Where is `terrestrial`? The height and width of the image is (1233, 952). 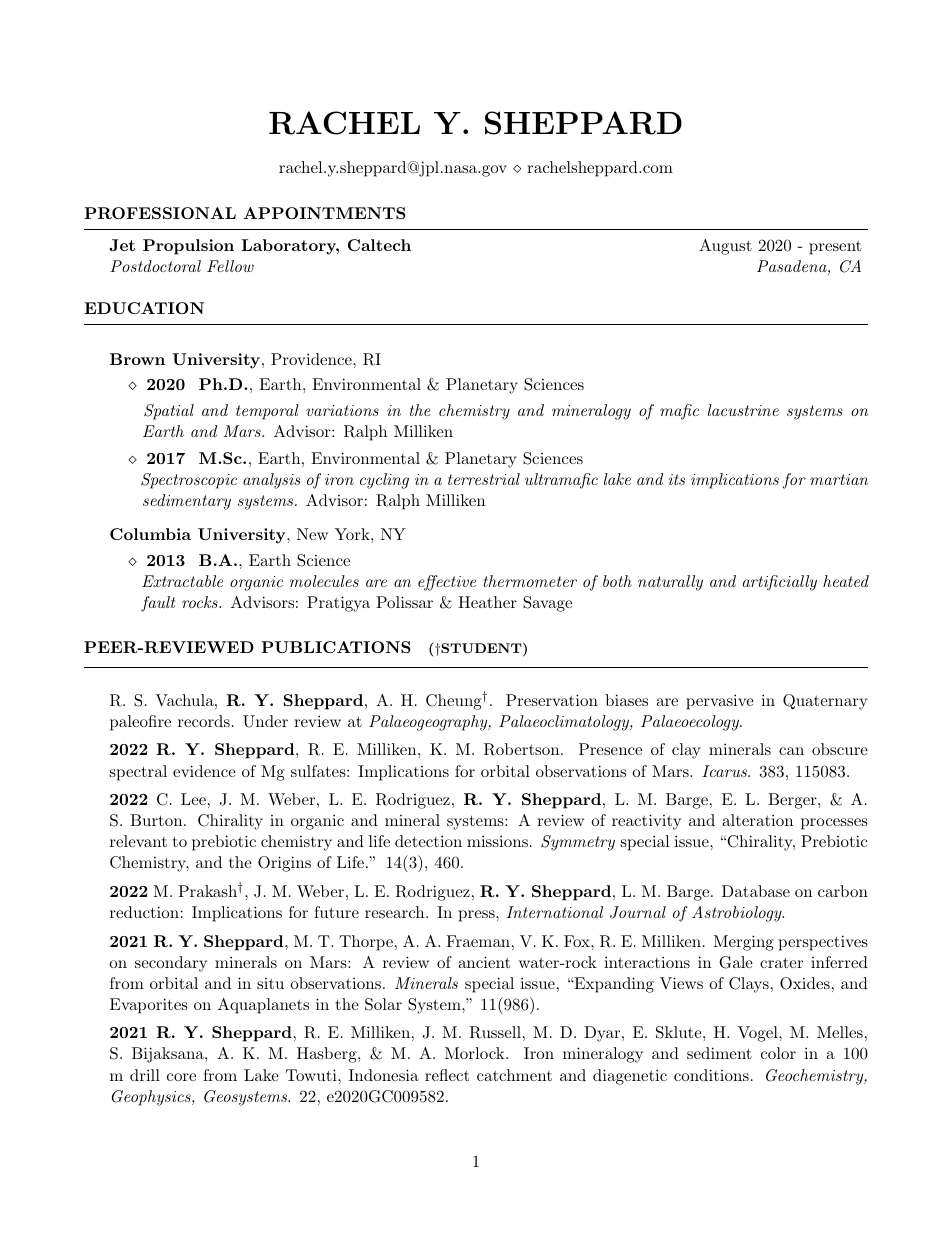 terrestrial is located at coordinates (484, 479).
